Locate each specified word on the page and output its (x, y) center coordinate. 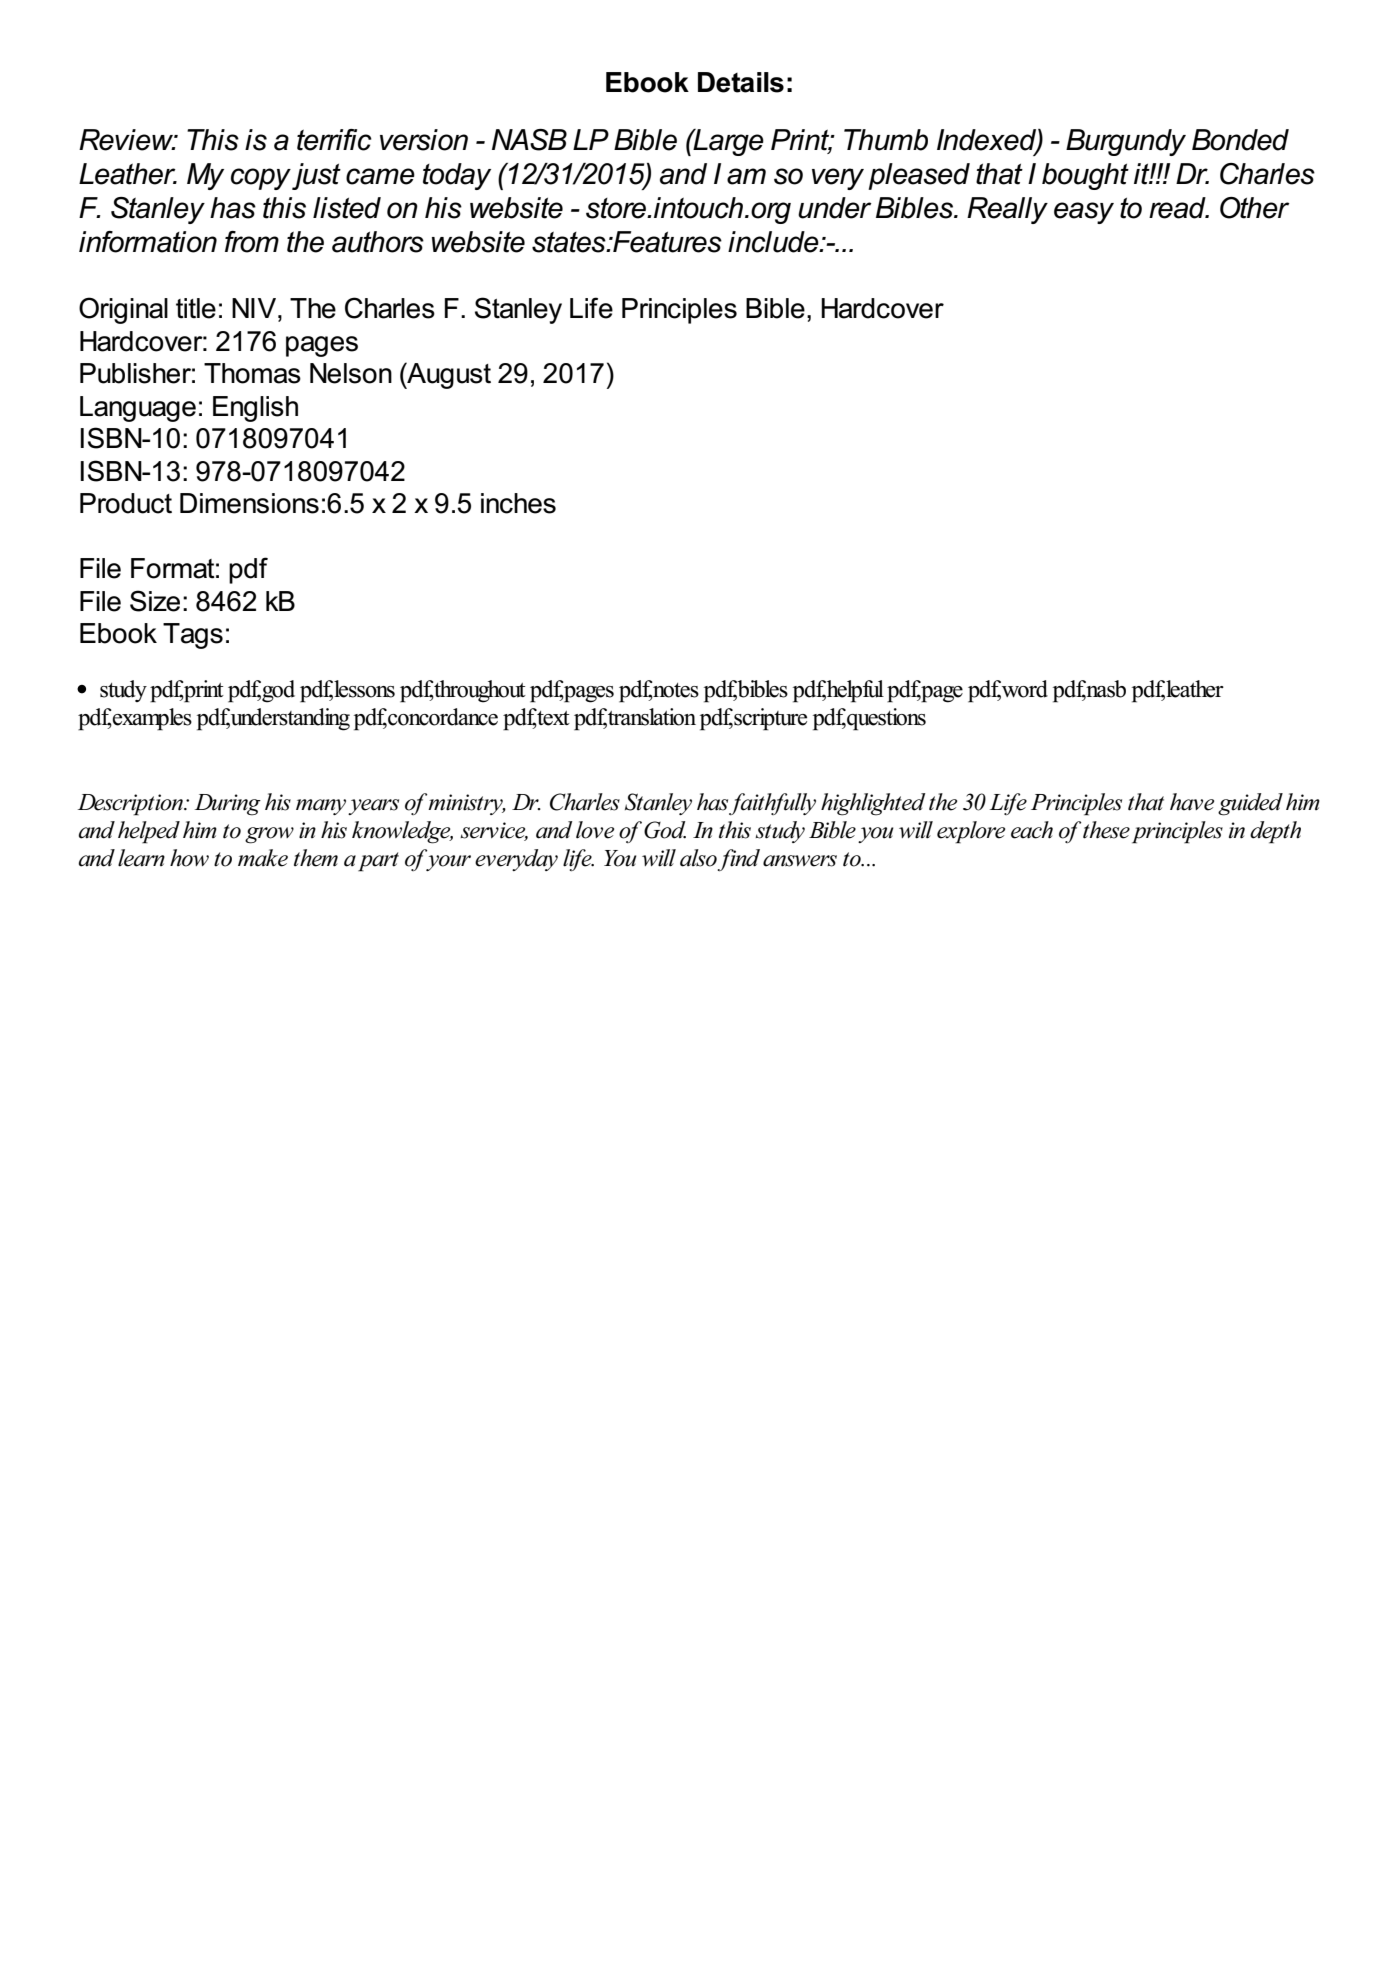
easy (1084, 213)
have (1192, 802)
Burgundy (1126, 142)
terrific (334, 140)
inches (518, 503)
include (774, 242)
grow (269, 835)
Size (155, 601)
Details (741, 82)
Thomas (252, 373)
